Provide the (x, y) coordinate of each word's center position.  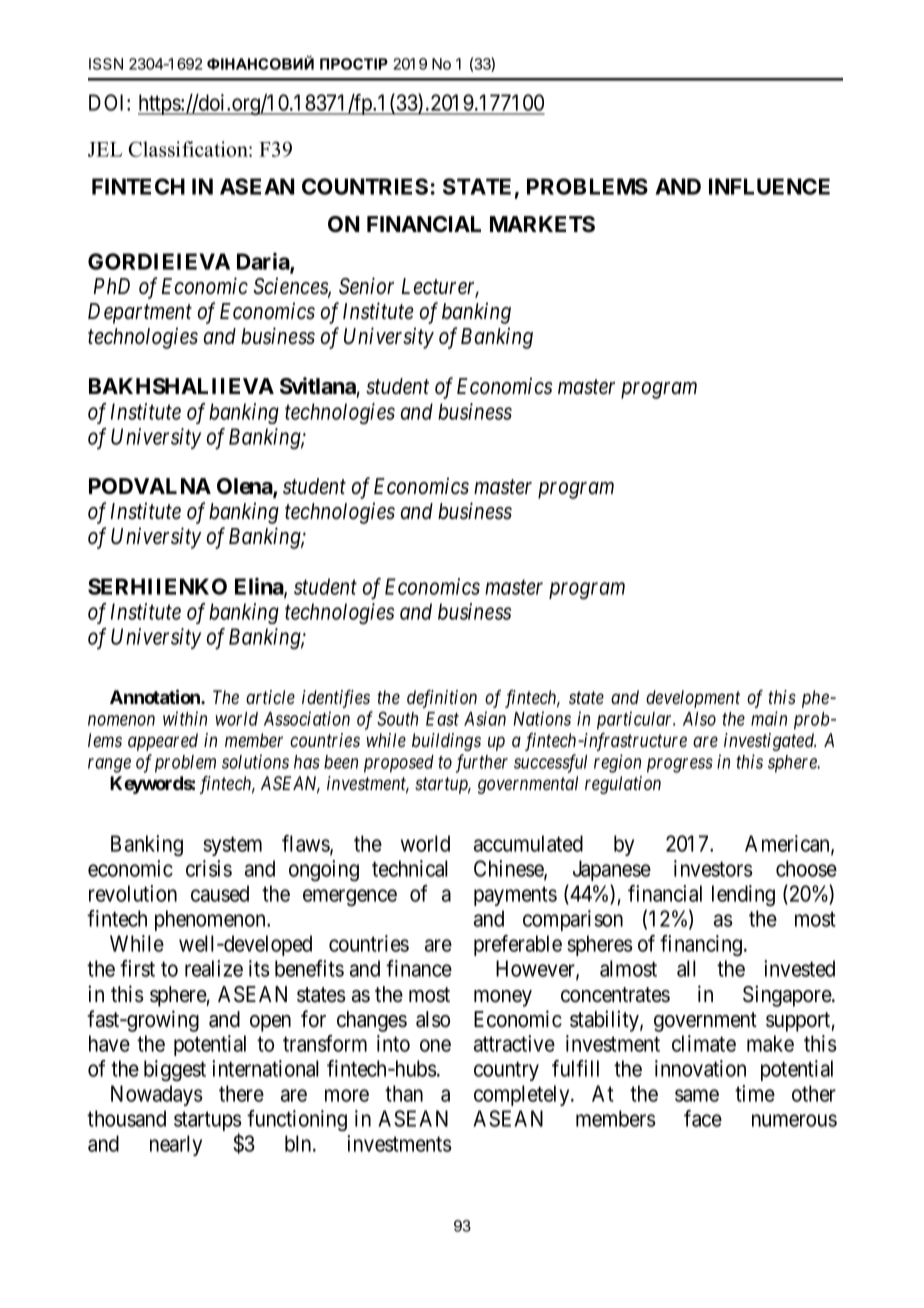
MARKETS (542, 224)
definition (442, 699)
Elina (260, 587)
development (693, 699)
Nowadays (157, 1095)
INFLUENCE (769, 186)
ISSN (106, 64)
